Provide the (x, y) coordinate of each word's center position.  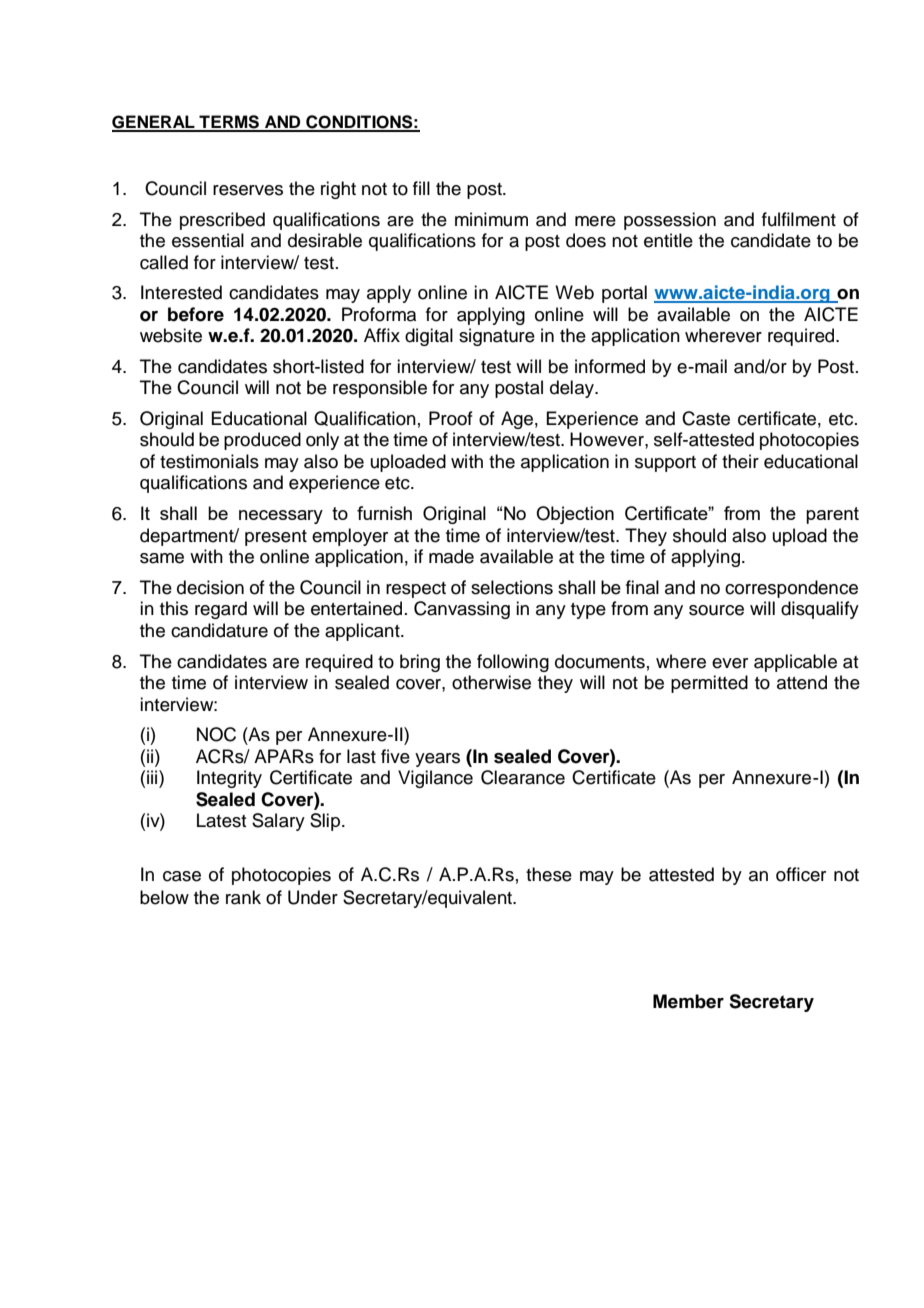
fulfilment (799, 219)
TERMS (229, 123)
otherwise (491, 682)
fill (421, 188)
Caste (706, 418)
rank (243, 897)
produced (262, 441)
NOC (216, 734)
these (549, 874)
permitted (709, 684)
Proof (451, 418)
